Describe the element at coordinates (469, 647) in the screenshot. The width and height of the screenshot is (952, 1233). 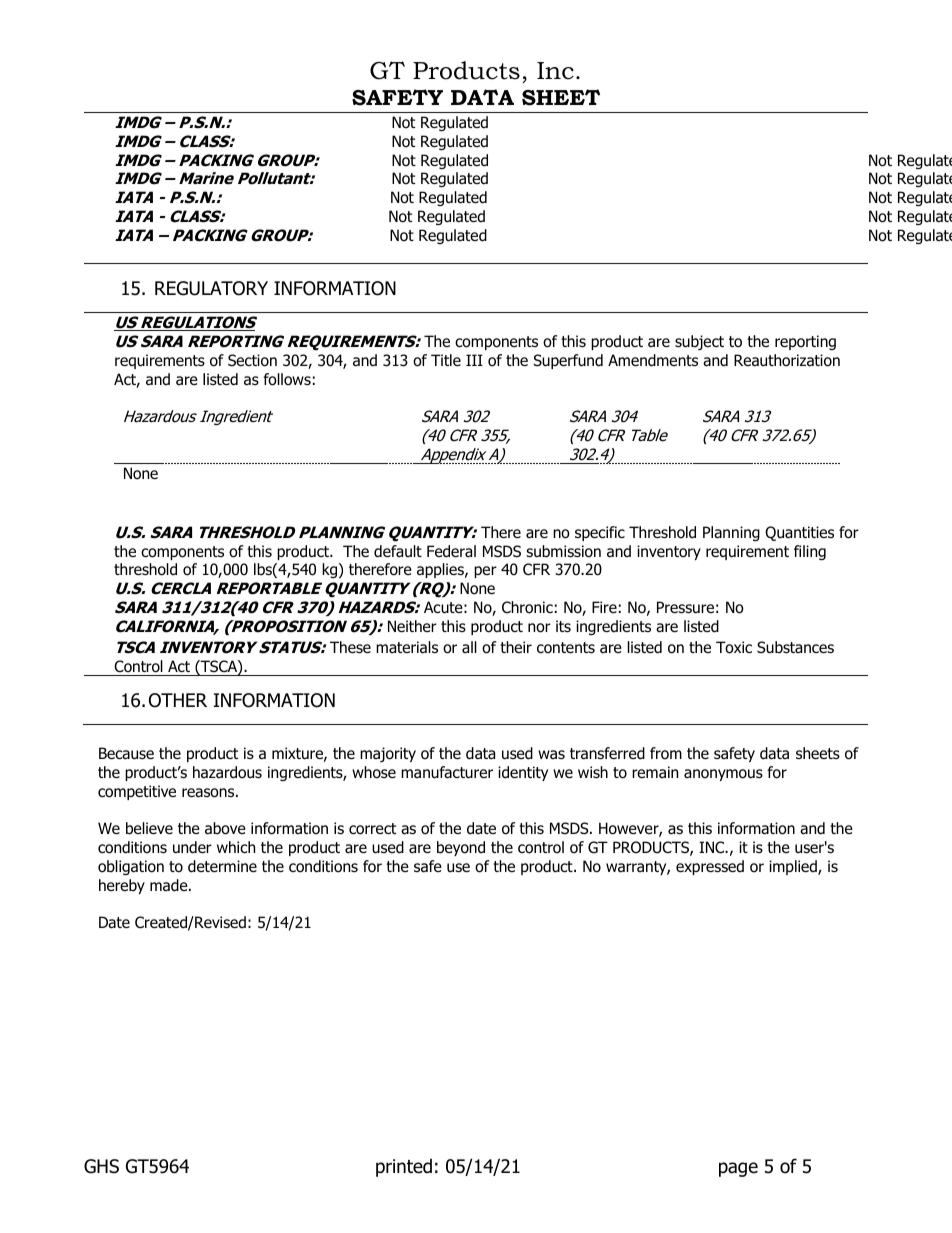
I see `all` at that location.
